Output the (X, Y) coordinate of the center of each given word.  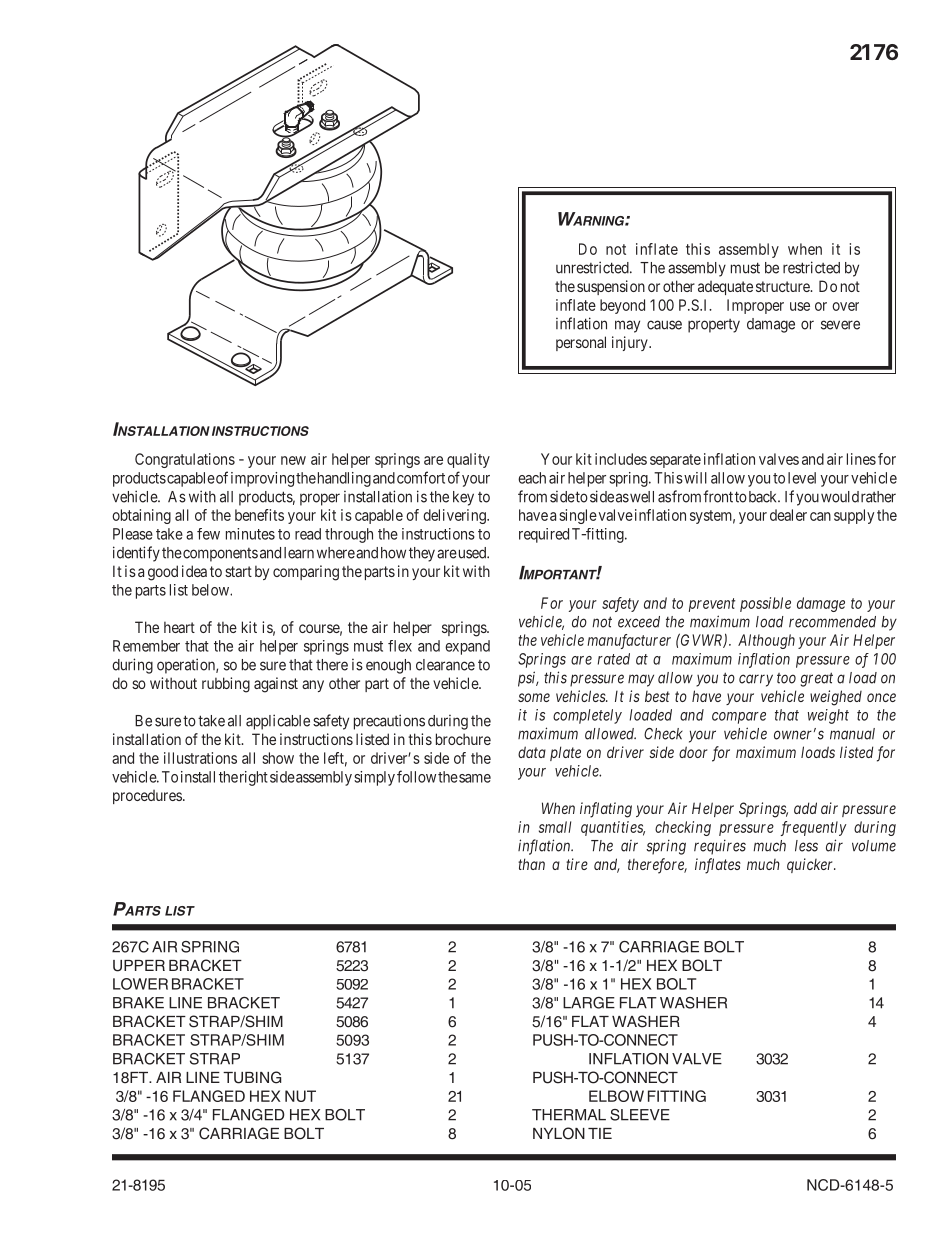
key (463, 498)
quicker (811, 865)
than (531, 864)
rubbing (226, 685)
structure (784, 286)
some (534, 697)
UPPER (139, 966)
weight (828, 716)
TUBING (252, 1077)
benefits (259, 515)
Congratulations (185, 460)
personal (581, 343)
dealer (788, 515)
